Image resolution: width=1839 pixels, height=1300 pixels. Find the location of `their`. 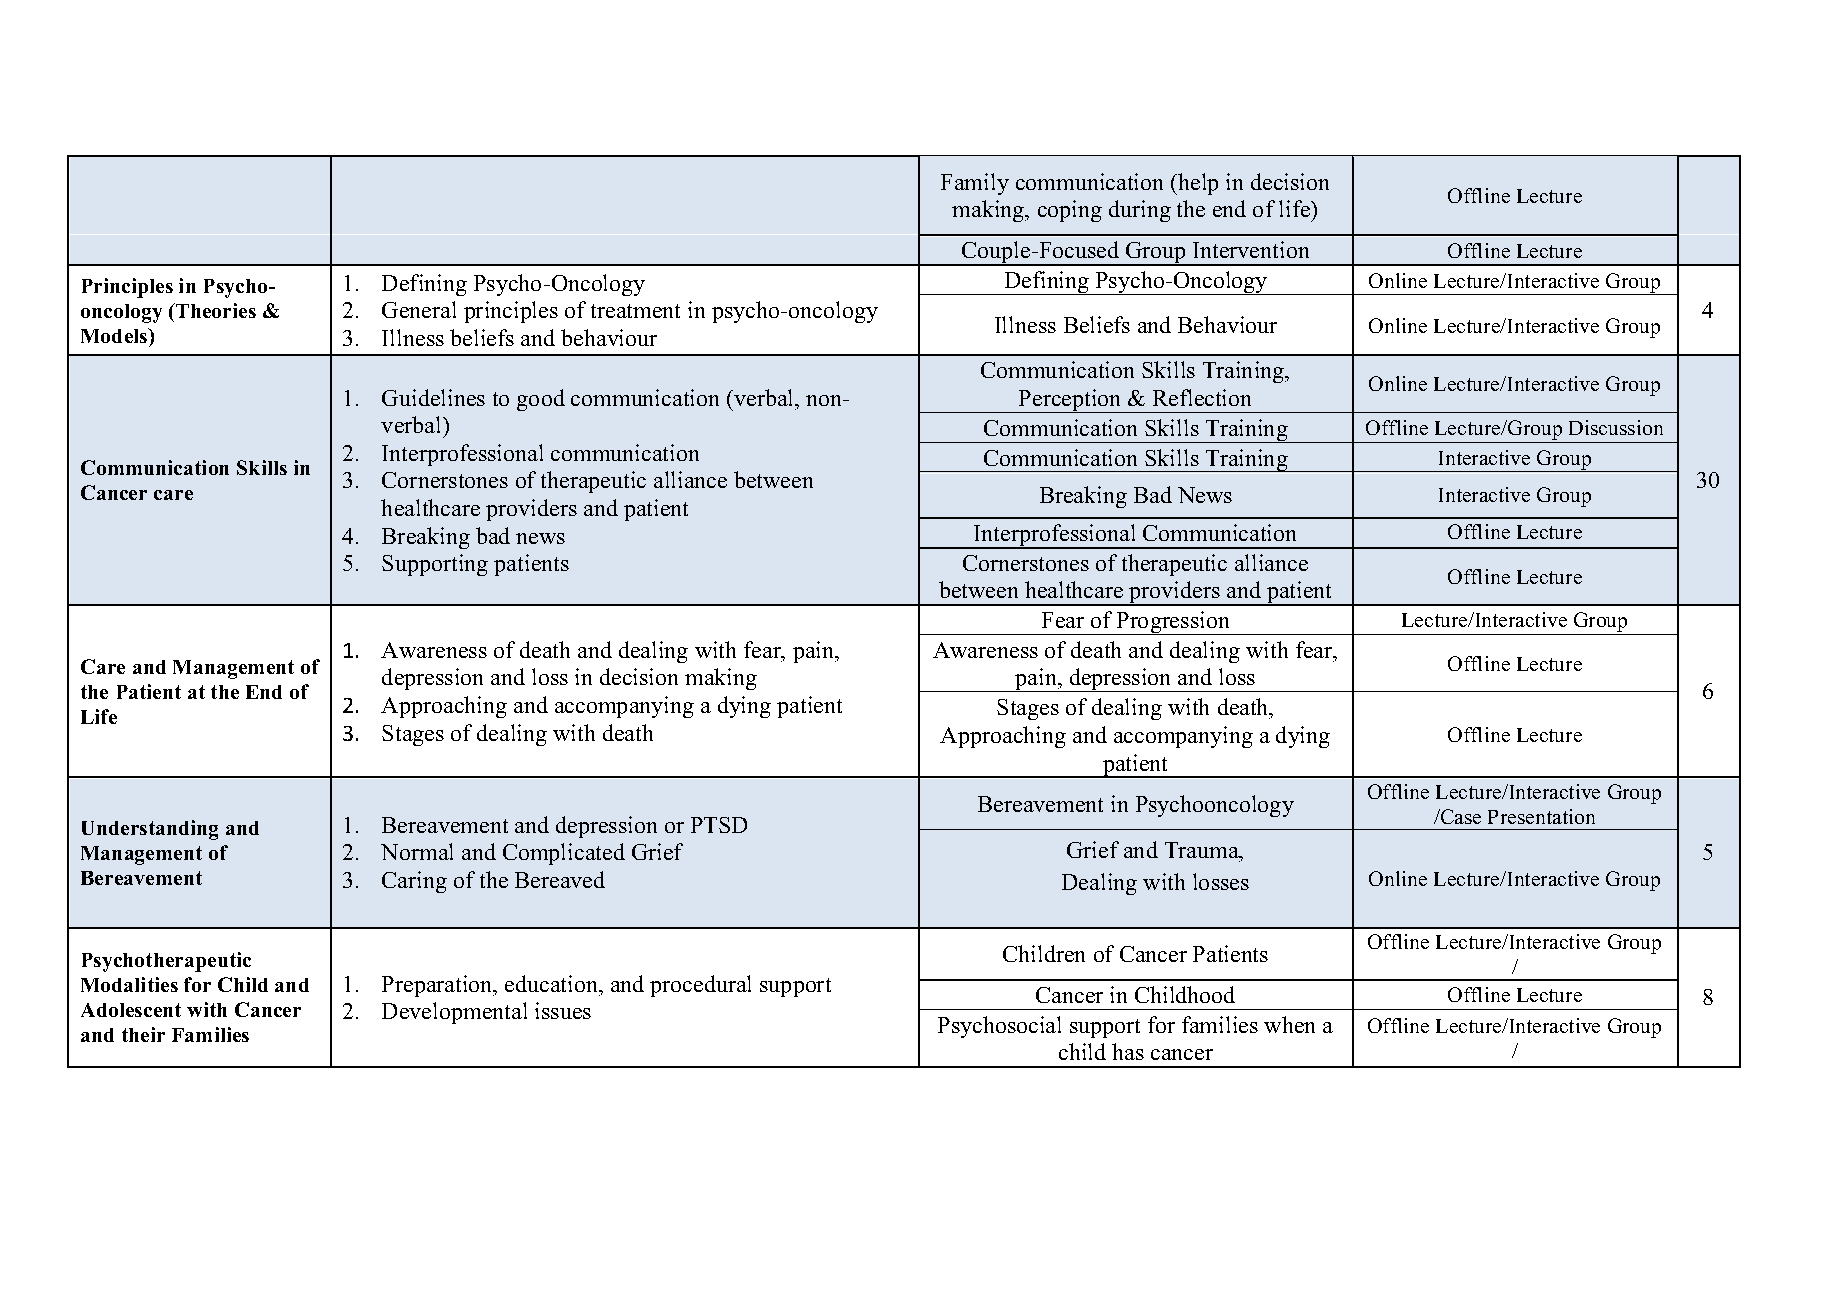

their is located at coordinates (143, 1034).
